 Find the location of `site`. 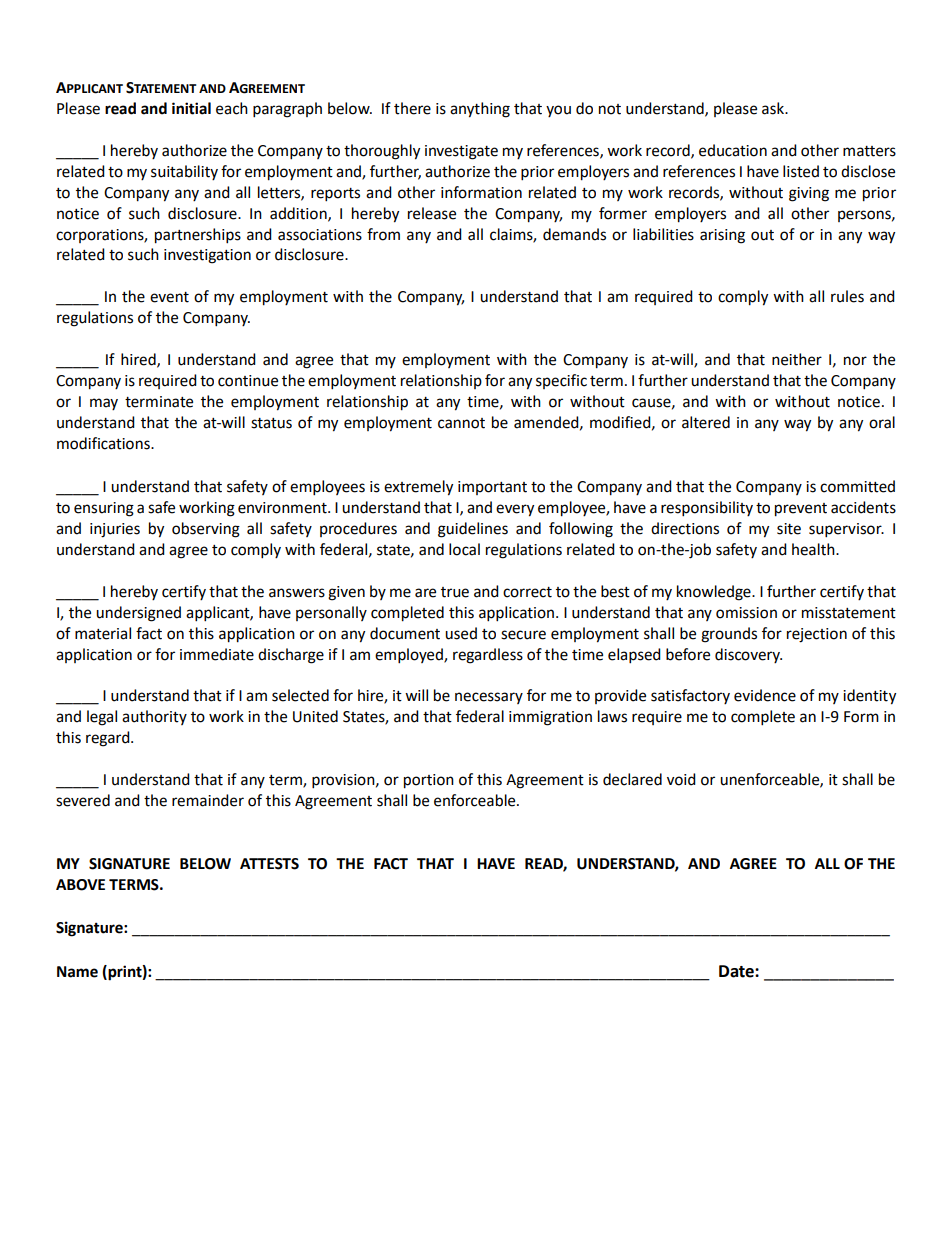

site is located at coordinates (789, 529).
